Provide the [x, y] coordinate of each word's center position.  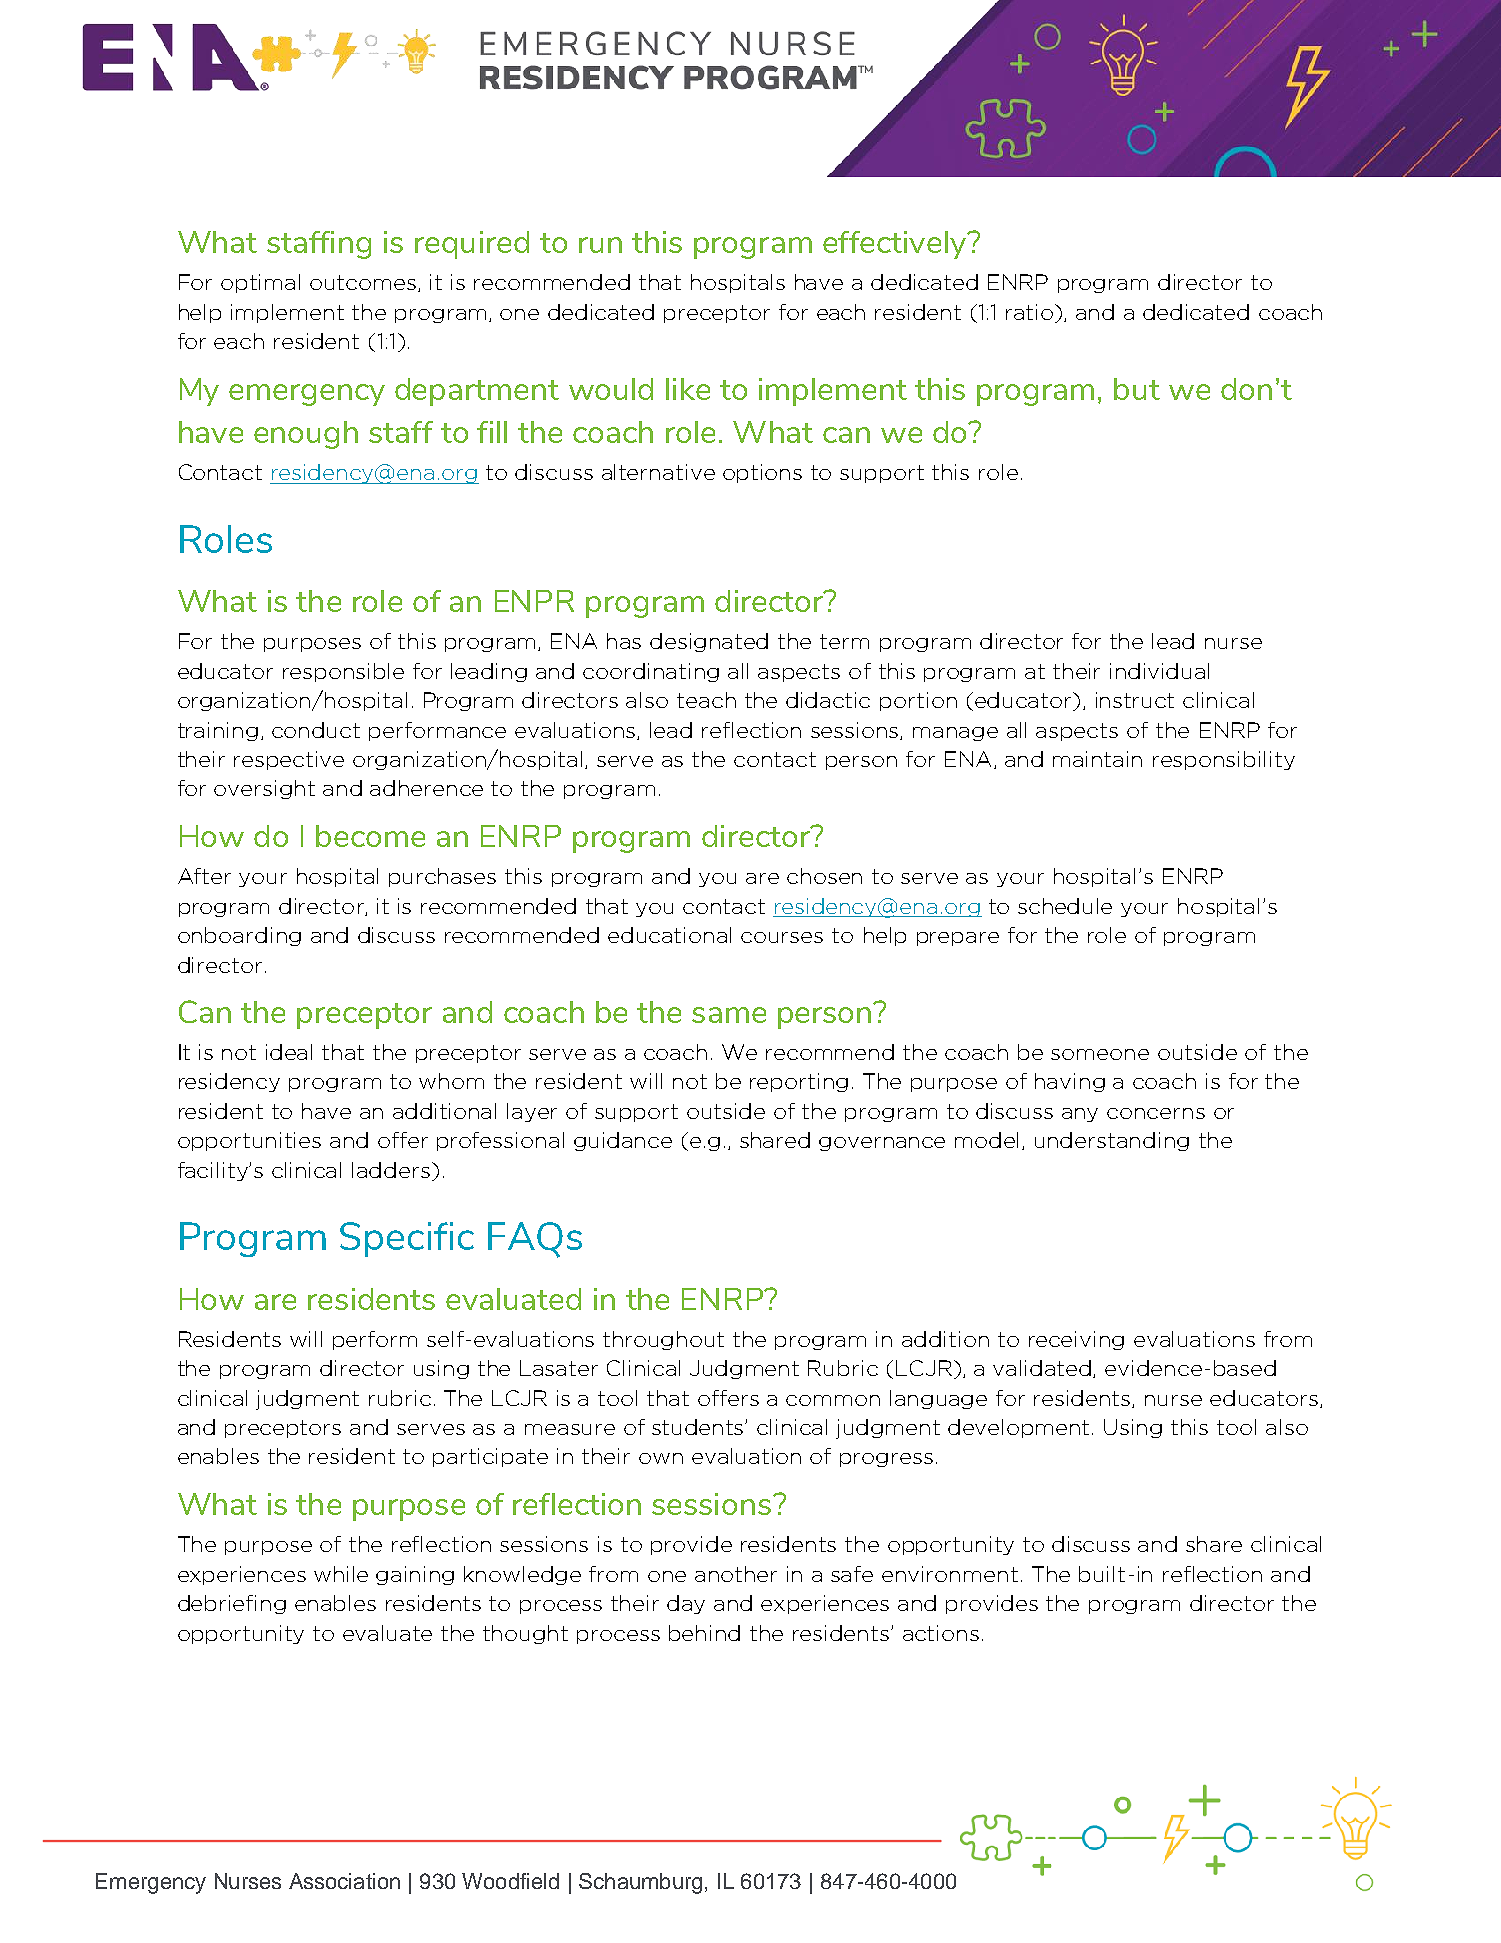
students [699, 1427]
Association [344, 1881]
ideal [289, 1052]
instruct [1135, 700]
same [729, 1015]
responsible [343, 672]
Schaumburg [640, 1883]
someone [1100, 1054]
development [1018, 1428]
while [341, 1574]
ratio [1031, 312]
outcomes [364, 283]
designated [709, 642]
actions [941, 1633]
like [688, 389]
